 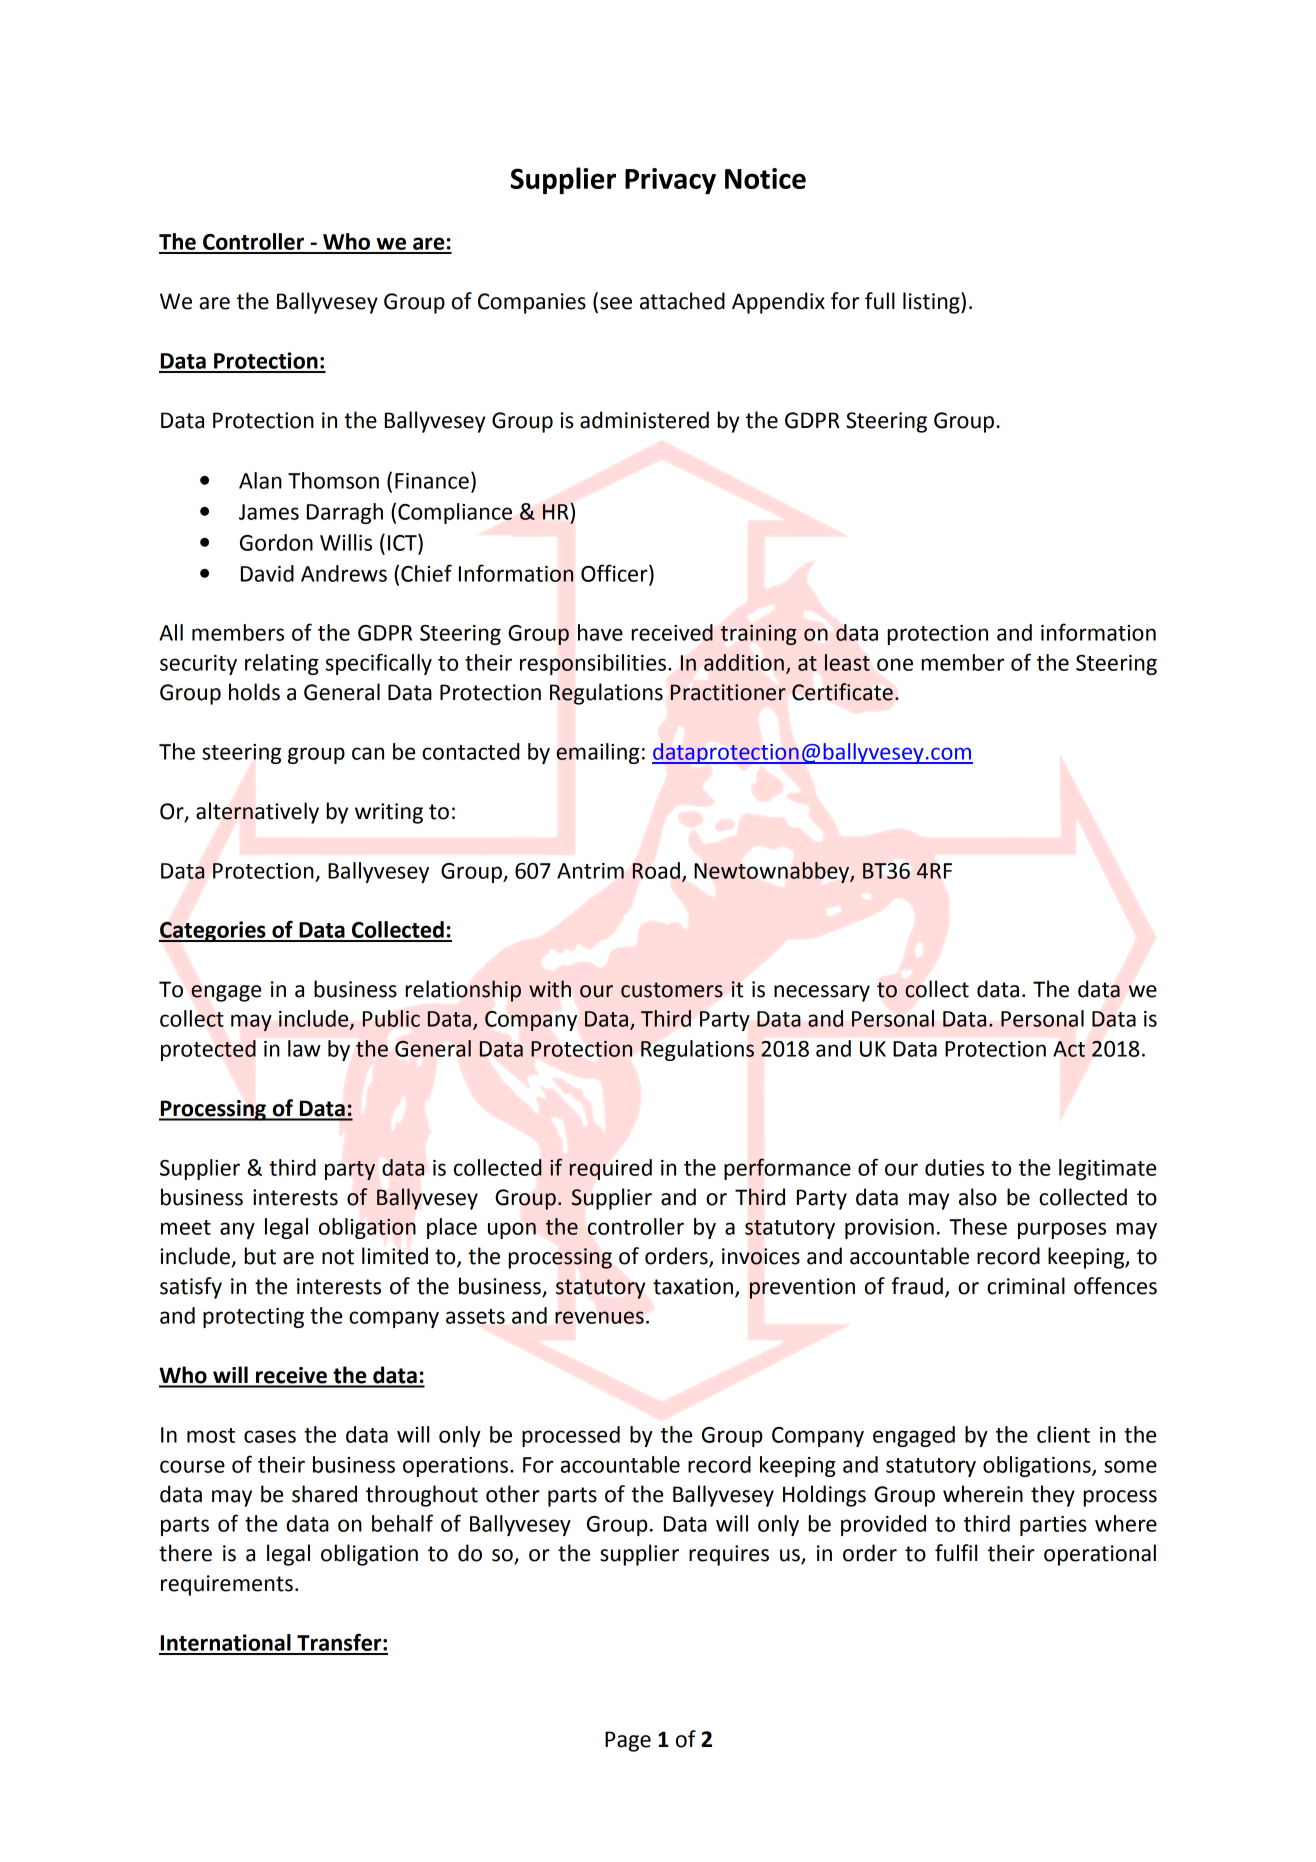 I want to click on also, so click(x=978, y=1197).
